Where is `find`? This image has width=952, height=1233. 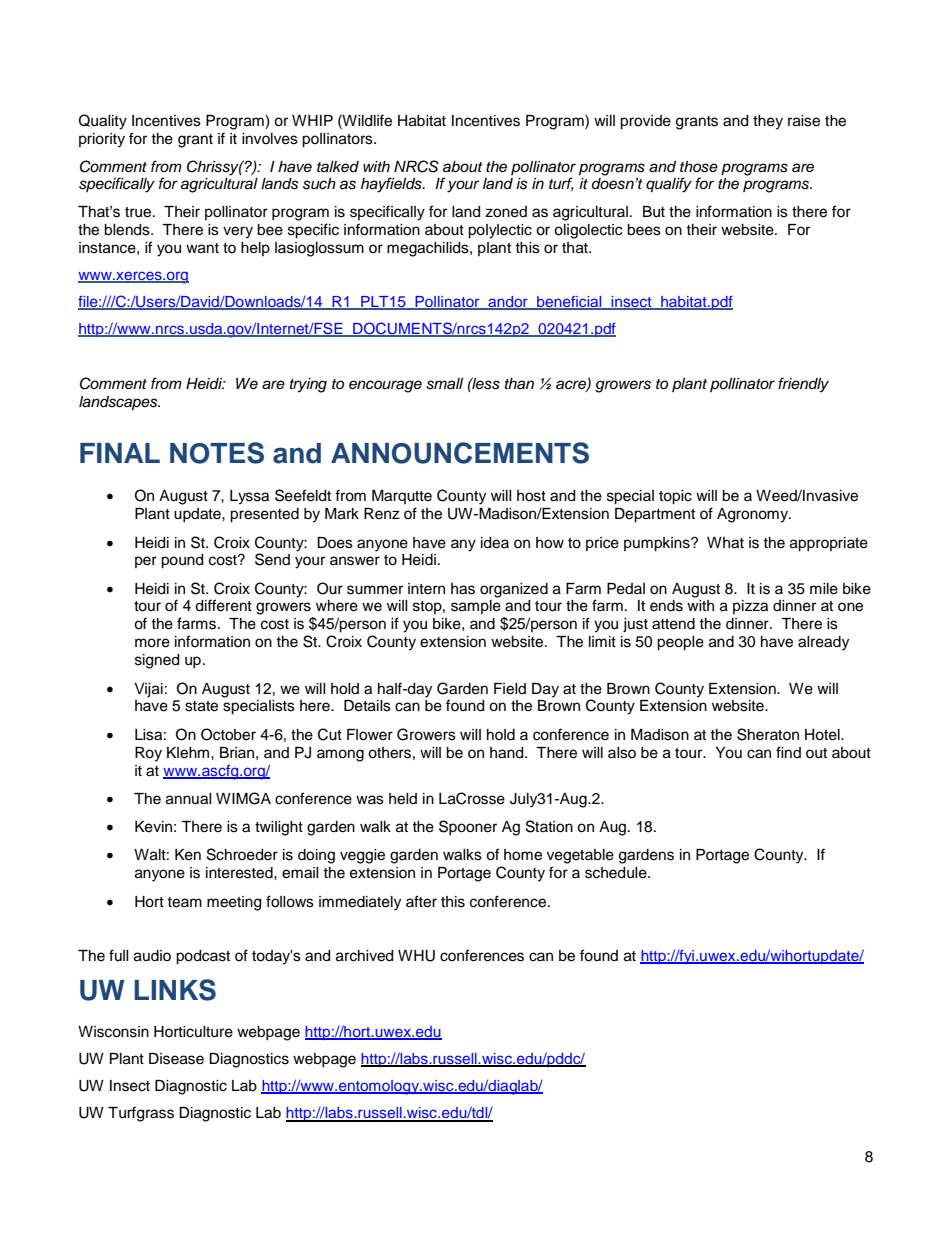
find is located at coordinates (788, 752).
